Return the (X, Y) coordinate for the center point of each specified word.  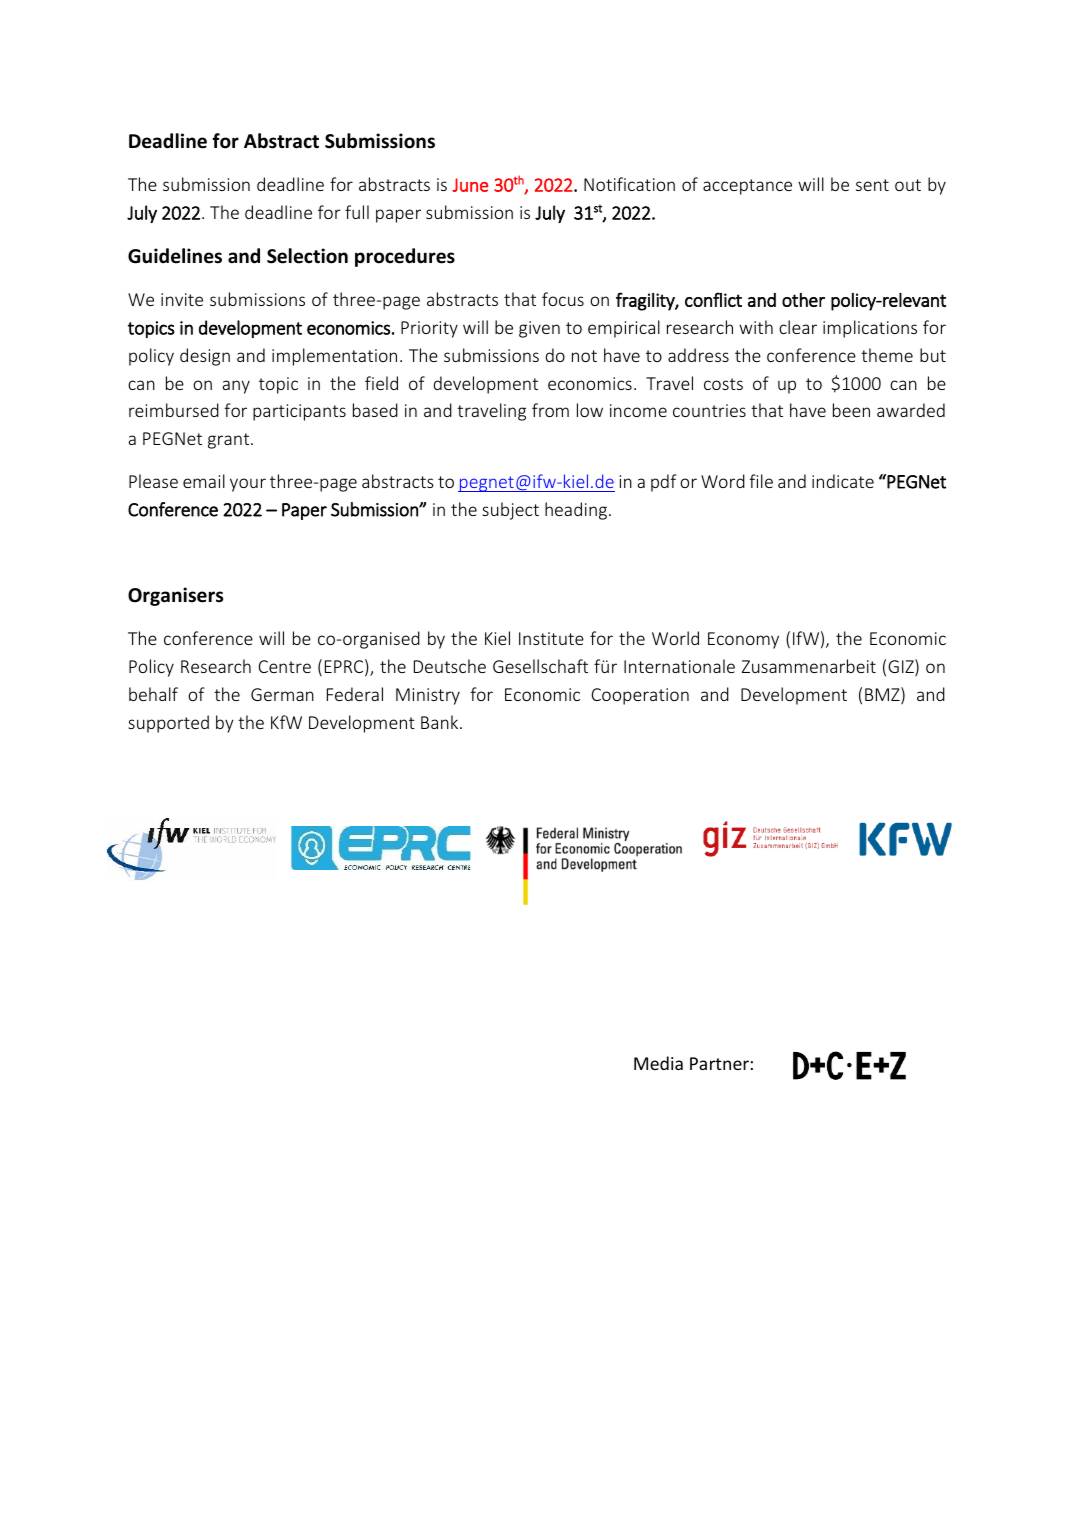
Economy (743, 640)
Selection (307, 256)
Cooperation (640, 696)
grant (230, 441)
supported (168, 724)
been (851, 410)
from (550, 410)
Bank (441, 722)
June (470, 185)
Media (658, 1063)
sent (872, 185)
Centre (285, 666)
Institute (551, 638)
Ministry (428, 696)
